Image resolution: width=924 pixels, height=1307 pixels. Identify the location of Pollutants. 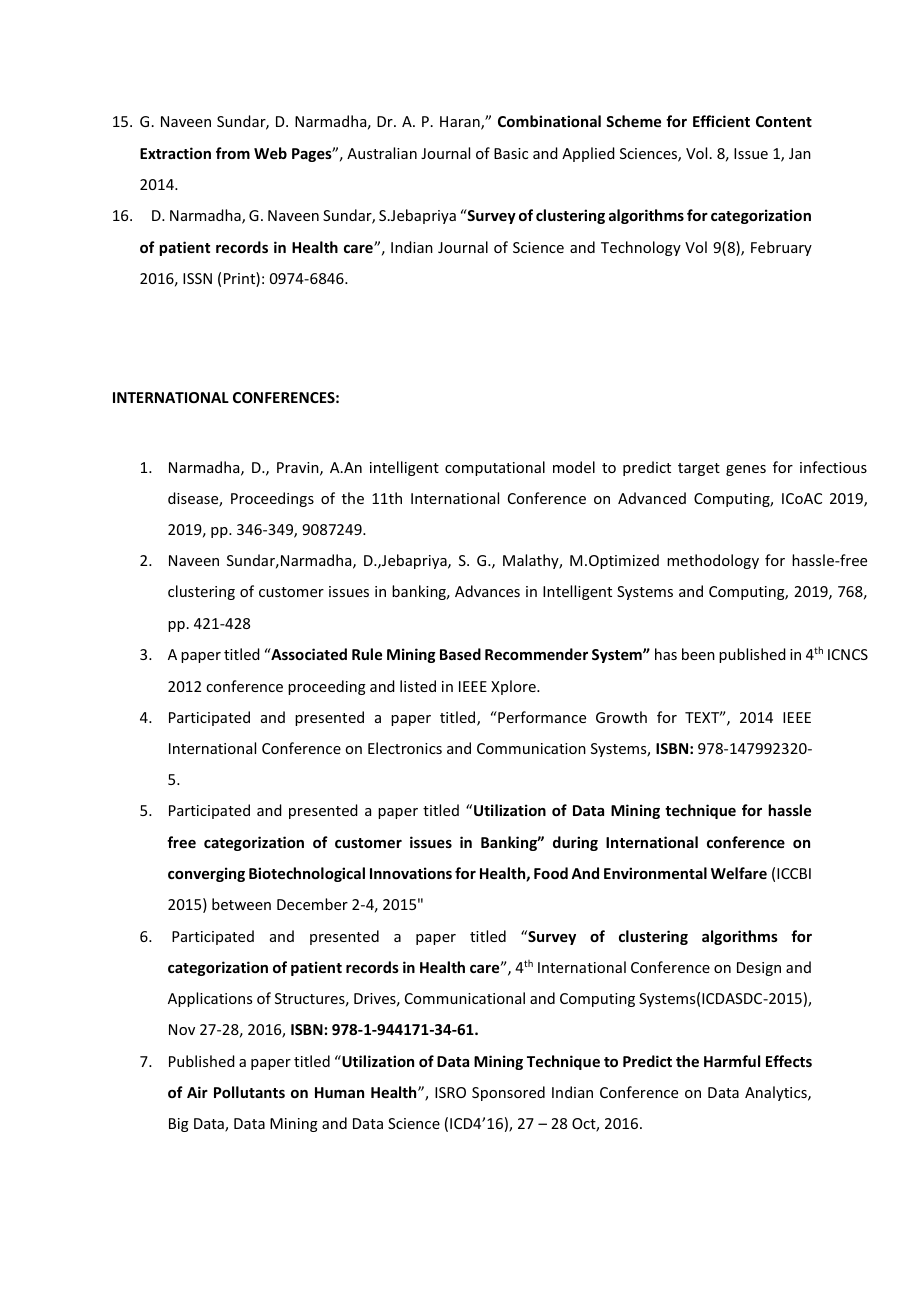
(249, 1092).
